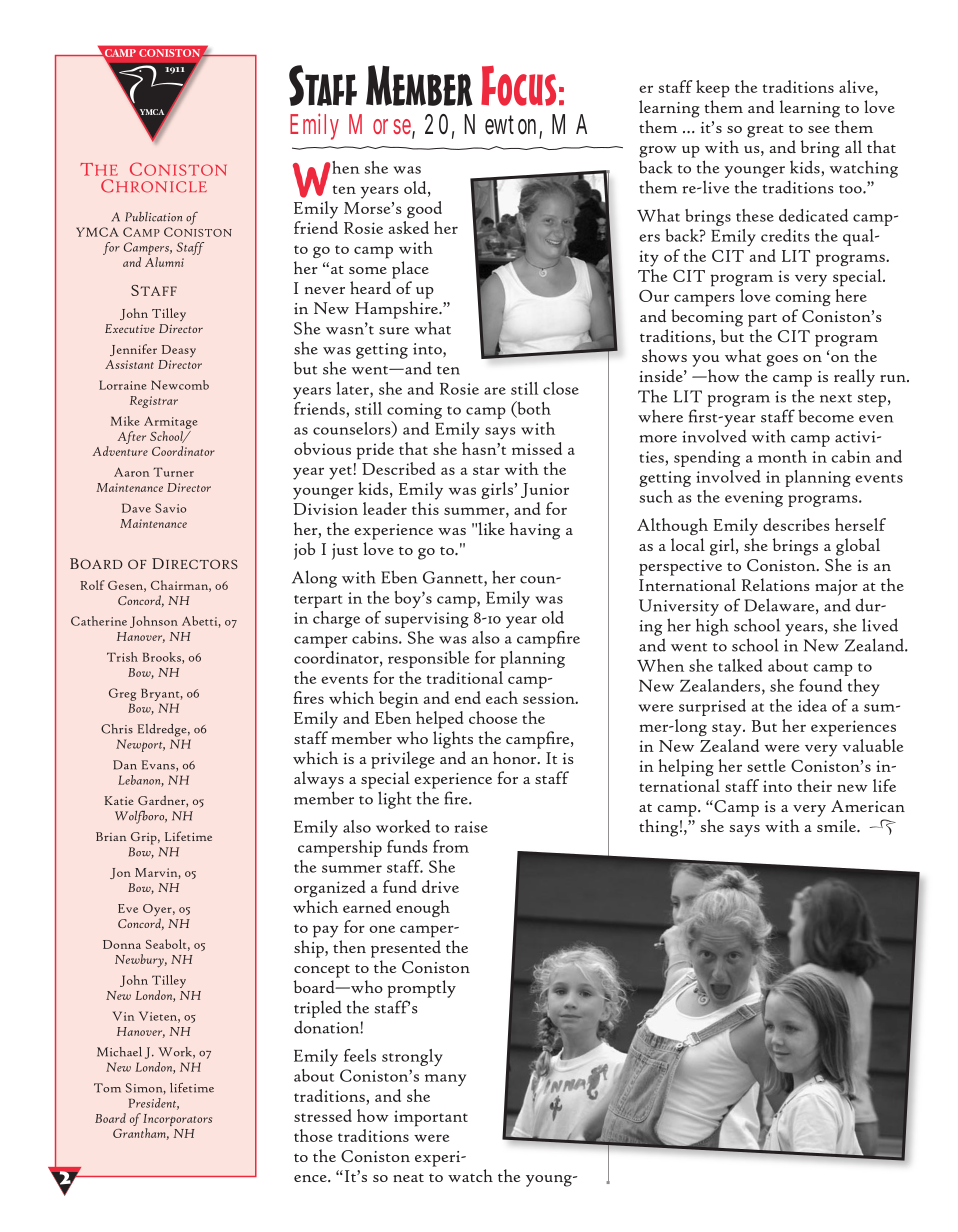 Image resolution: width=958 pixels, height=1232 pixels. Describe the element at coordinates (427, 620) in the screenshot. I see `supervising` at that location.
